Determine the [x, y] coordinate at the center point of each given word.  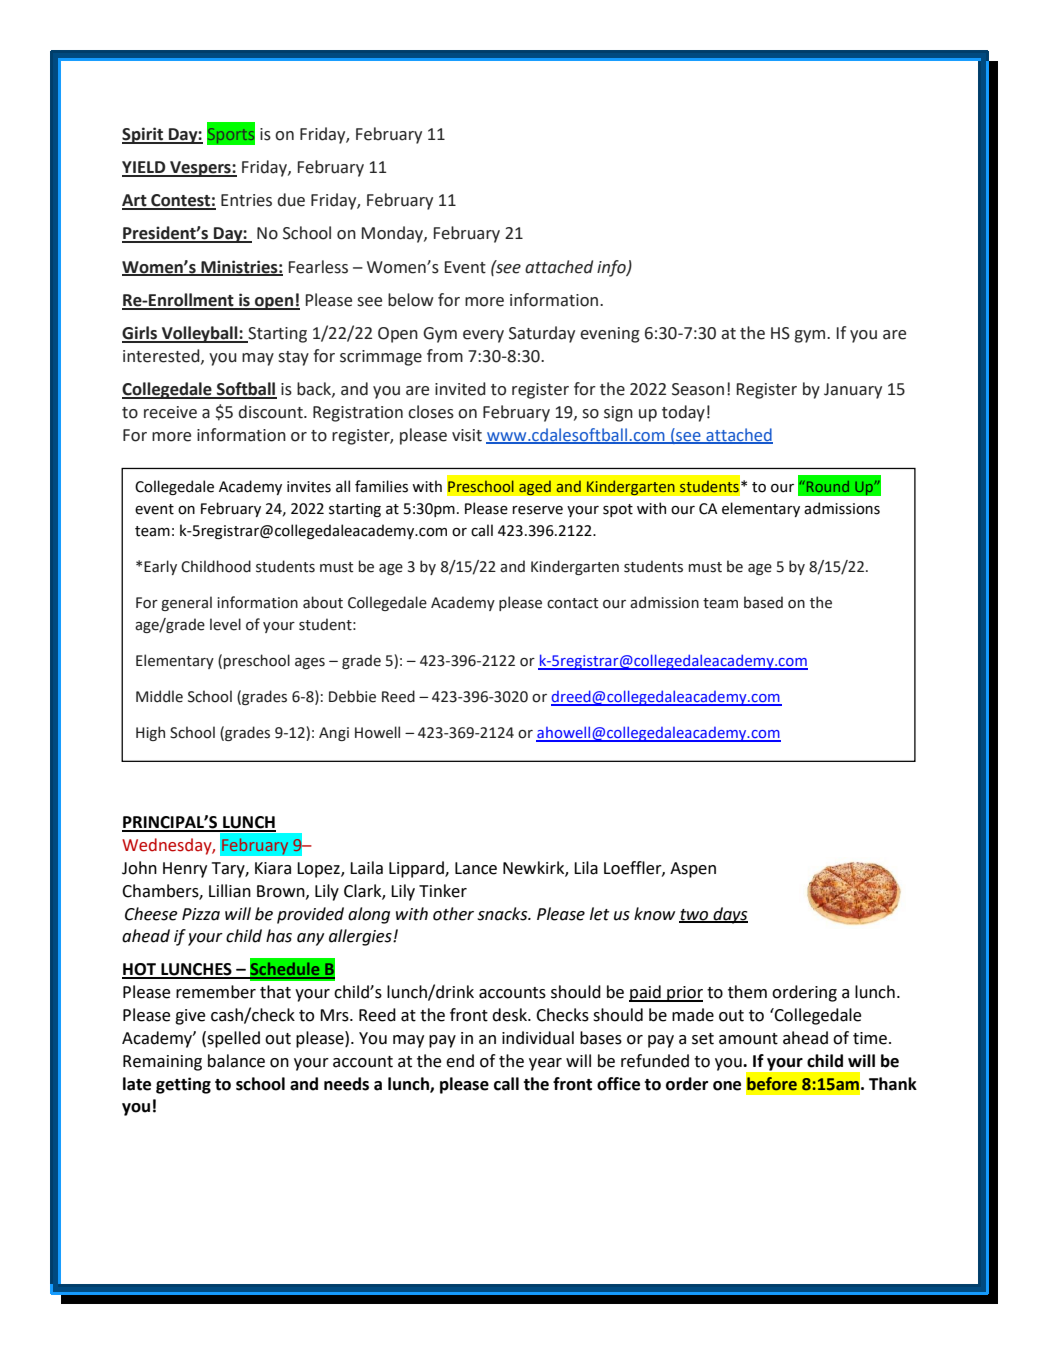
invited [460, 389]
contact [572, 603]
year [545, 1064]
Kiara [273, 868]
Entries [246, 200]
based [763, 602]
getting [183, 1085]
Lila [586, 868]
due [291, 200]
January [853, 391]
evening [610, 335]
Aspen [693, 870]
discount [271, 412]
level [225, 624]
